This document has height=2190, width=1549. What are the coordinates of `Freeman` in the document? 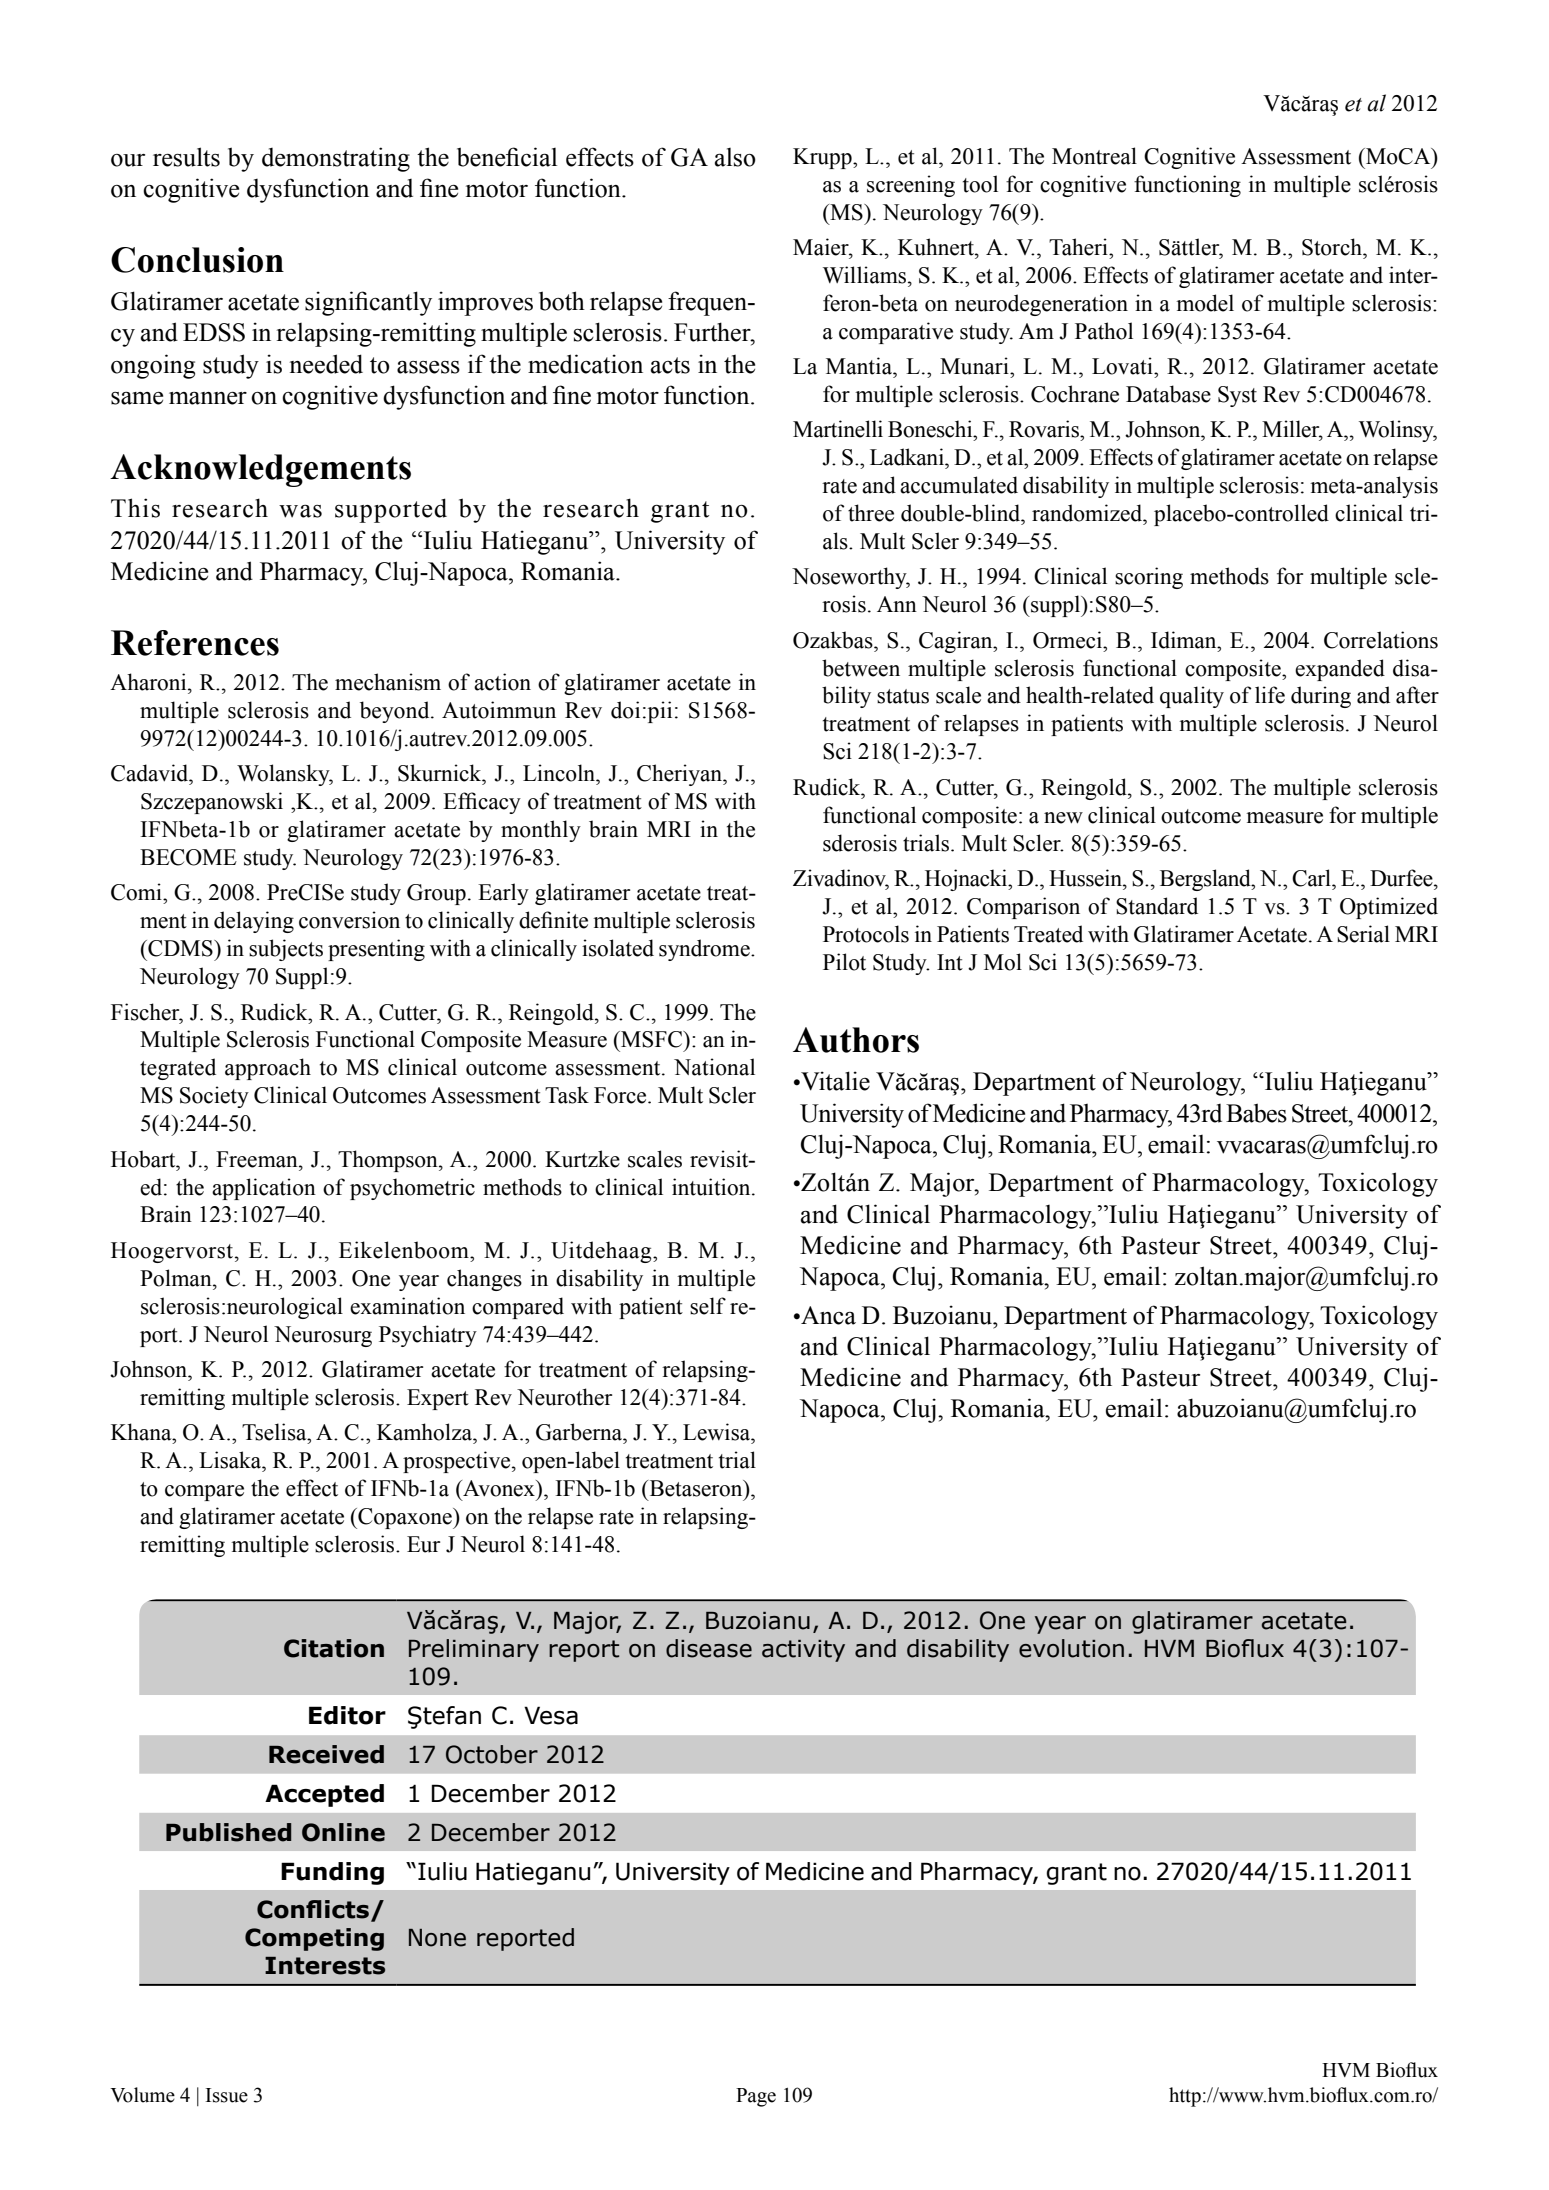 It's located at (258, 1159).
